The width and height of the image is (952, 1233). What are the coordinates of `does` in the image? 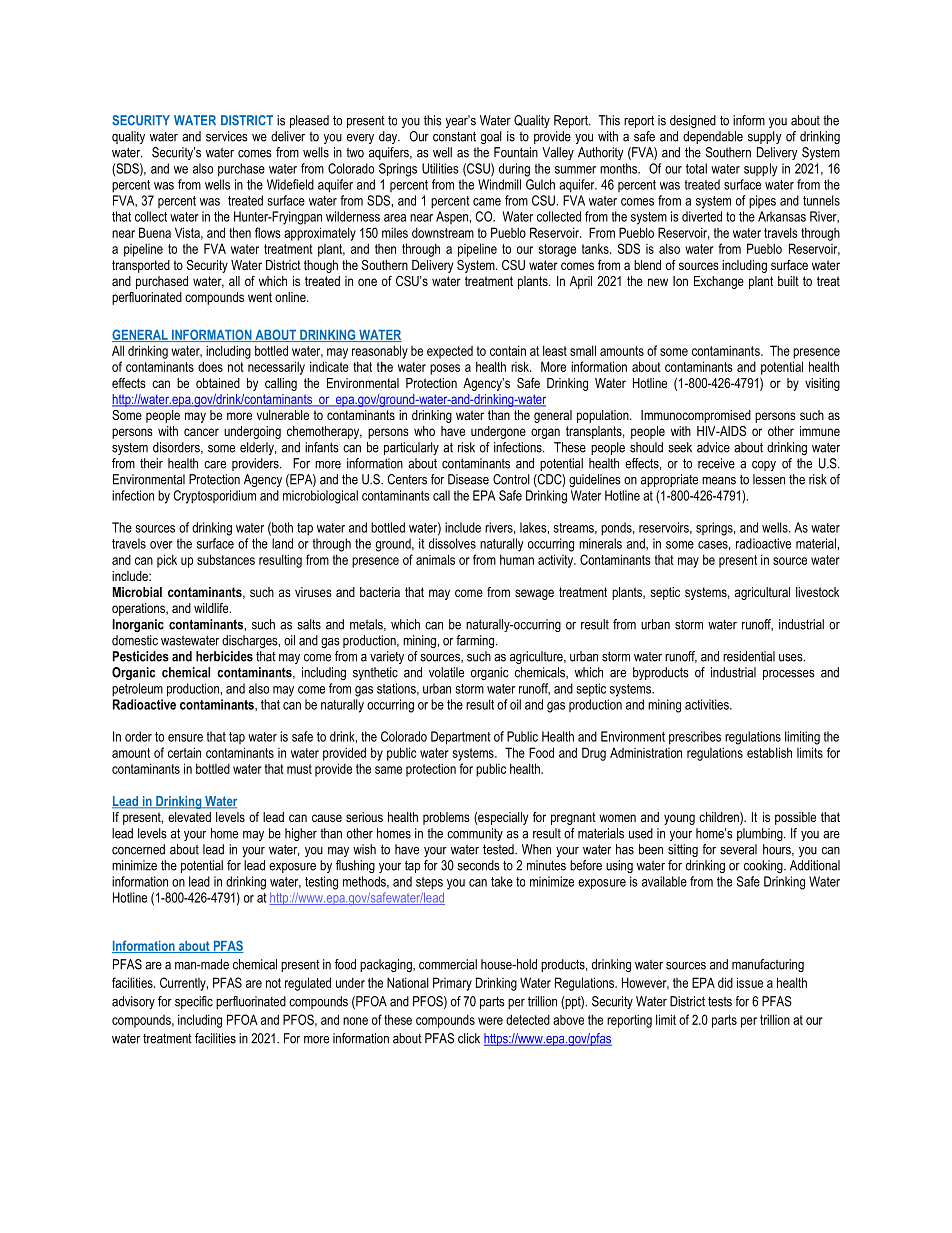 It's located at (210, 366).
